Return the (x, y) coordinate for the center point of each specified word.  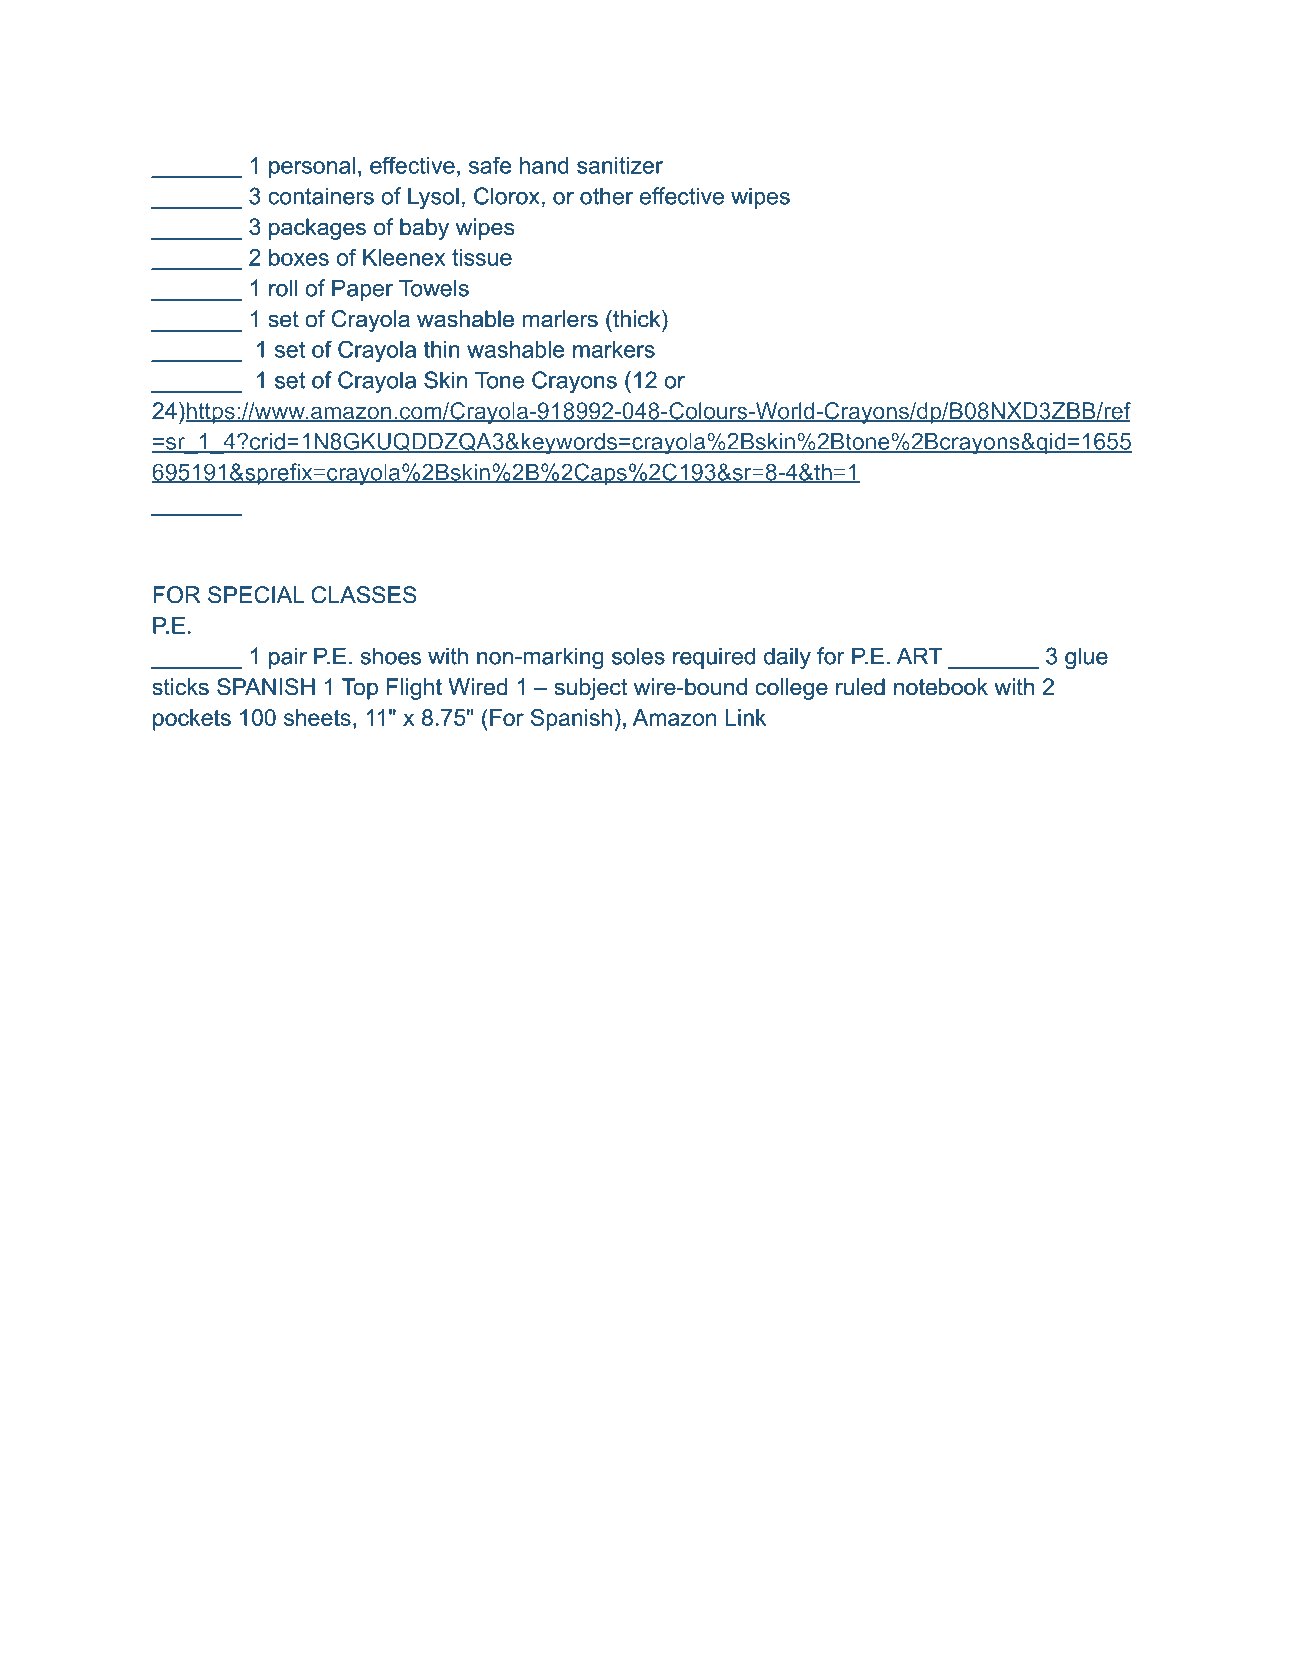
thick (637, 319)
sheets (317, 717)
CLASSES (364, 595)
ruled (860, 687)
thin (442, 349)
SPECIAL (256, 595)
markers (614, 349)
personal (312, 167)
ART (920, 656)
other (606, 196)
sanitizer (620, 165)
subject (591, 689)
